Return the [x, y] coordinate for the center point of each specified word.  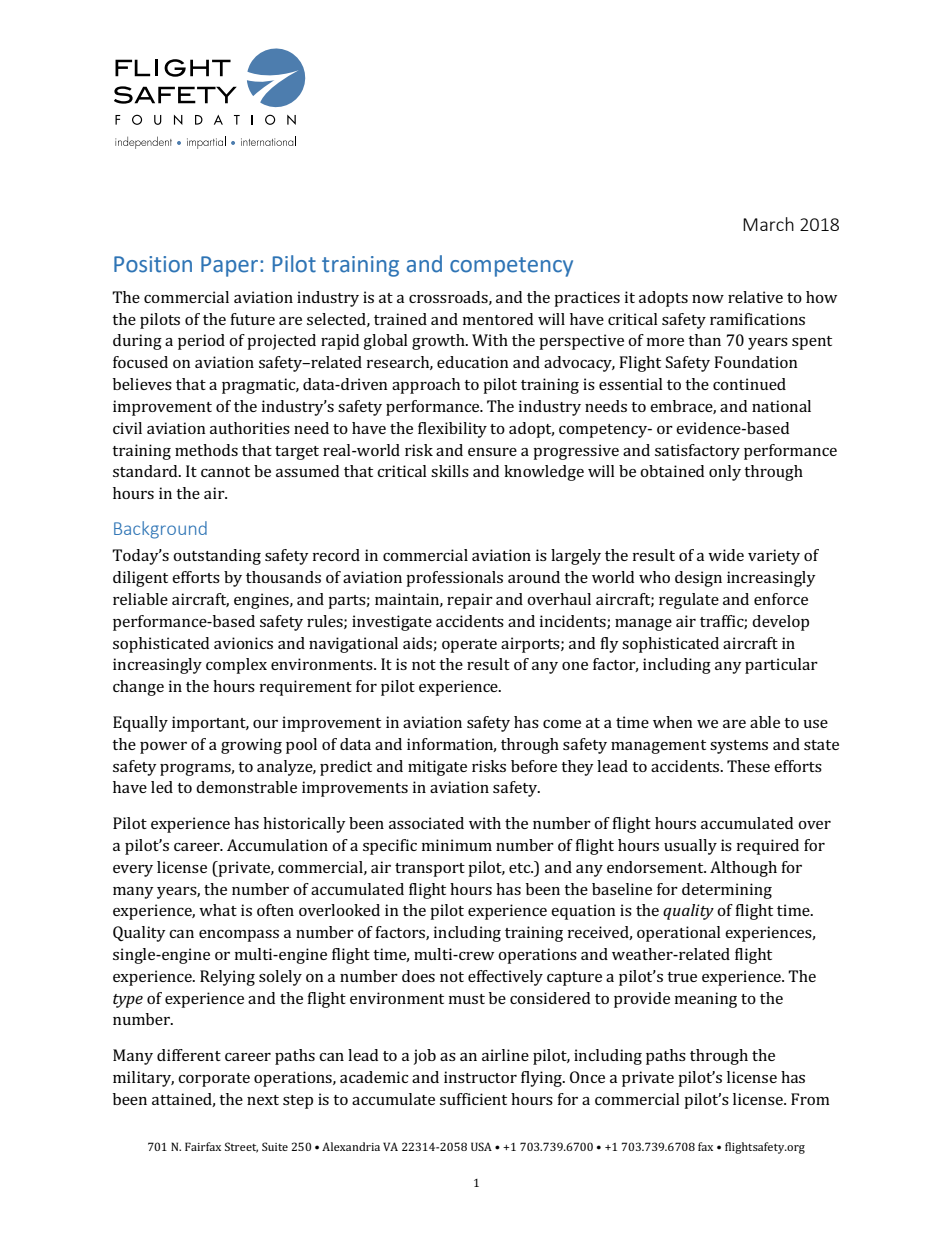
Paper [231, 266]
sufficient [473, 1099]
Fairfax [203, 1146]
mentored [498, 319]
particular [781, 666]
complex [236, 666]
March [768, 224]
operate [469, 646]
